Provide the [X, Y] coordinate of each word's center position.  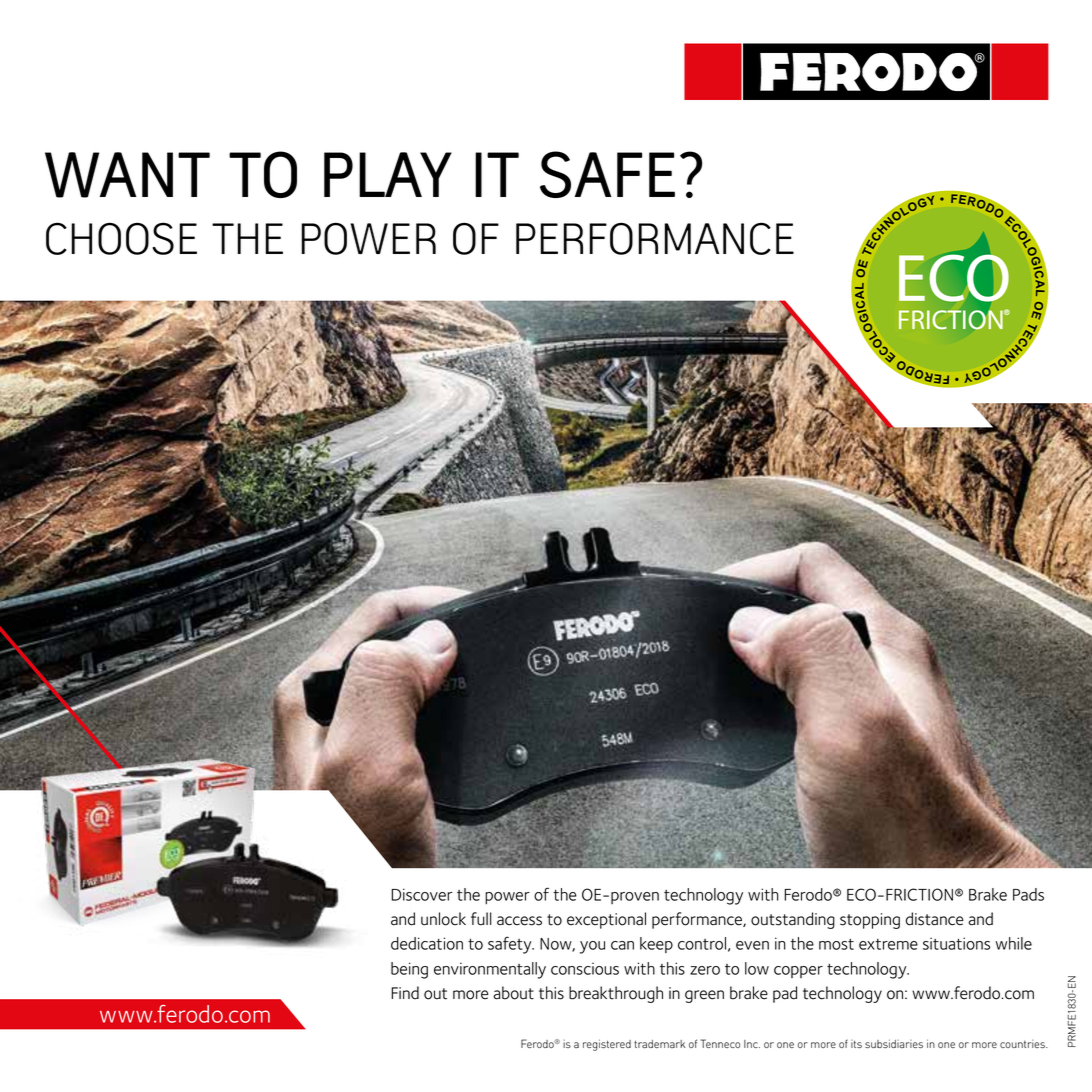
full [481, 919]
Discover [422, 894]
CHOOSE [121, 238]
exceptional [606, 920]
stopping [870, 921]
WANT [127, 175]
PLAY [388, 174]
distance [935, 919]
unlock [443, 919]
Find [405, 993]
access [519, 921]
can [622, 945]
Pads [1028, 894]
